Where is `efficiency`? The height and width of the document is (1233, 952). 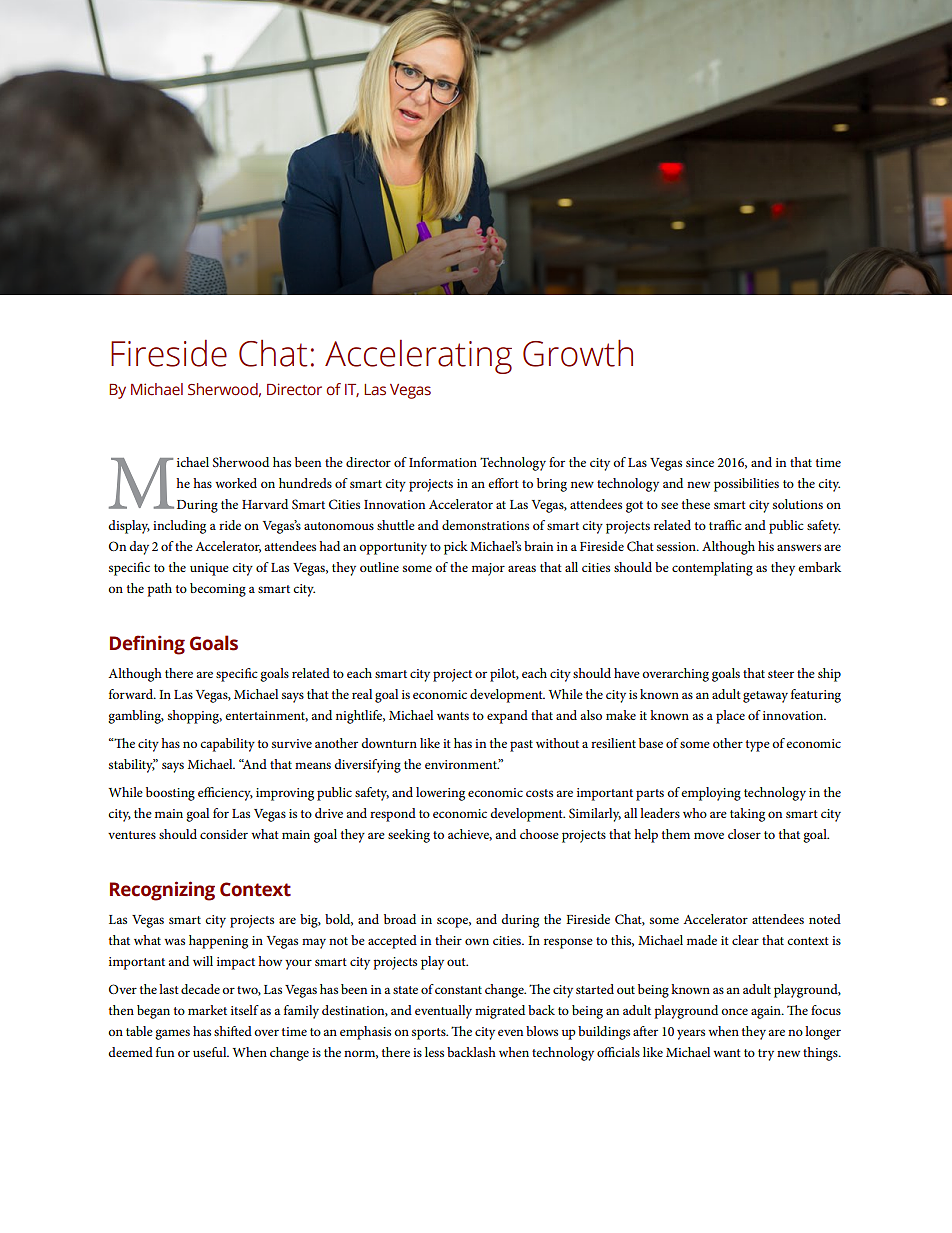 efficiency is located at coordinates (225, 794).
